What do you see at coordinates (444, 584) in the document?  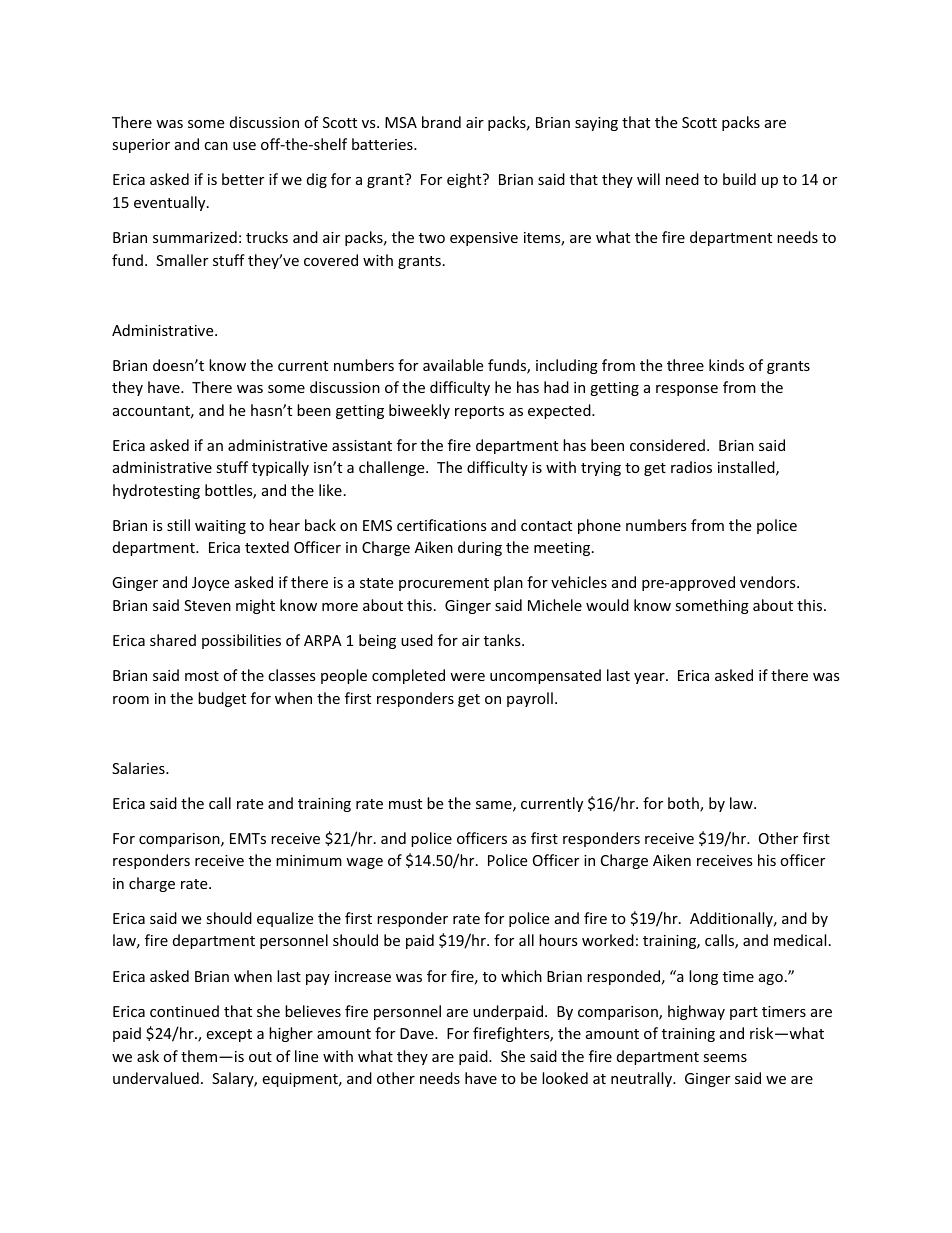 I see `procurement` at bounding box center [444, 584].
